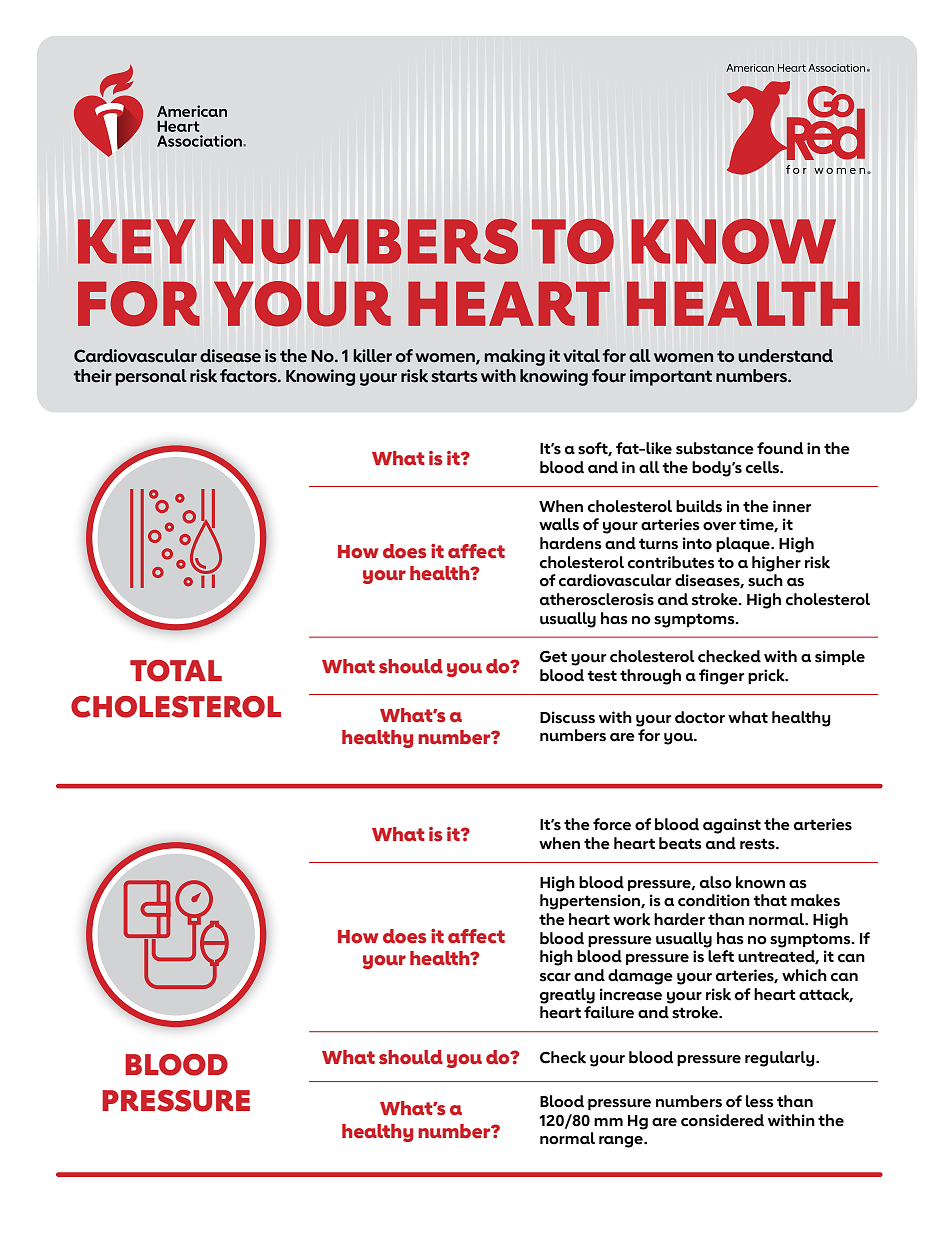  I want to click on KEY, so click(136, 241).
